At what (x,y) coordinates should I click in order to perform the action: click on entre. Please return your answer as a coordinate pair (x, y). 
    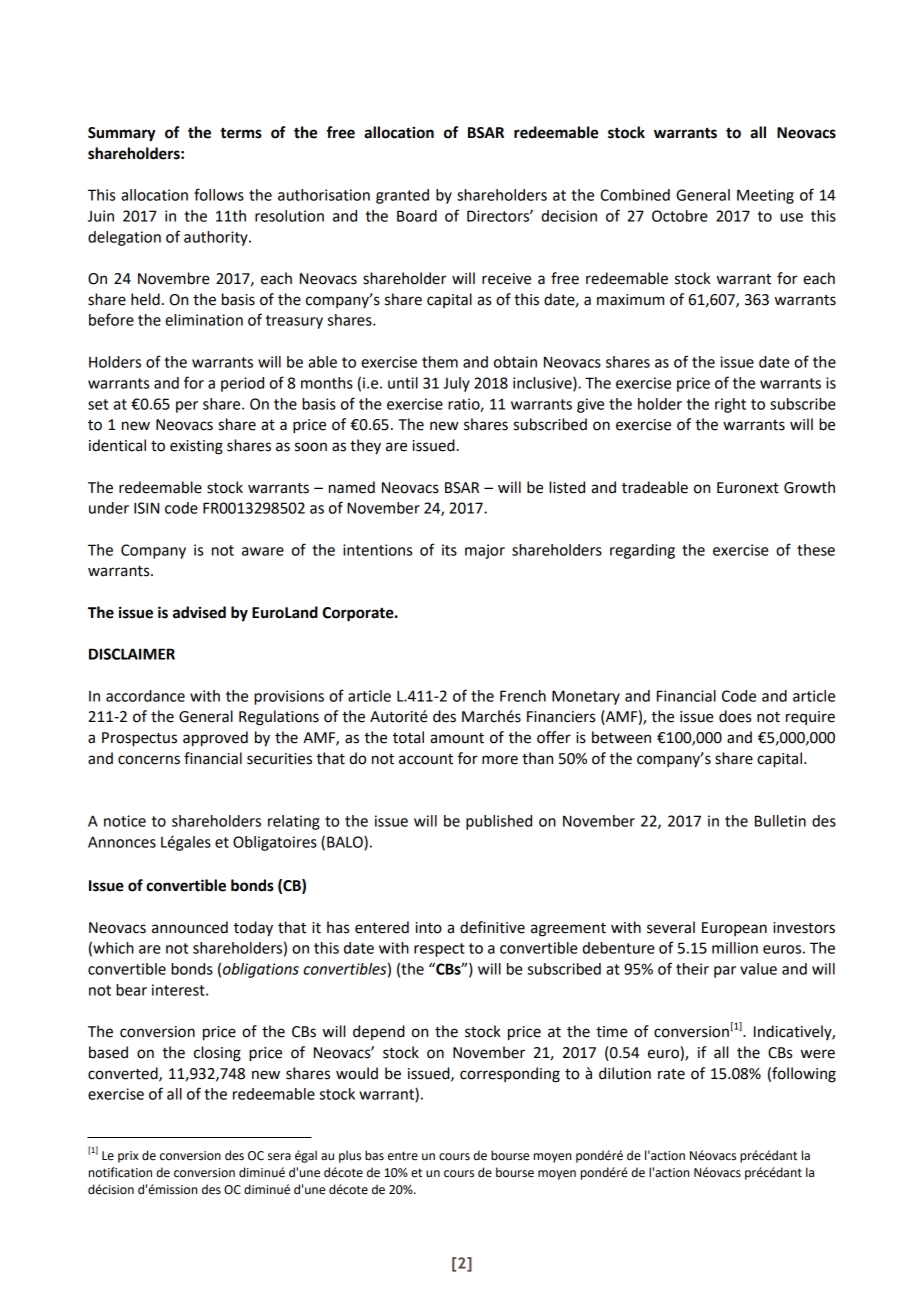
    Looking at the image, I should click on (403, 1156).
